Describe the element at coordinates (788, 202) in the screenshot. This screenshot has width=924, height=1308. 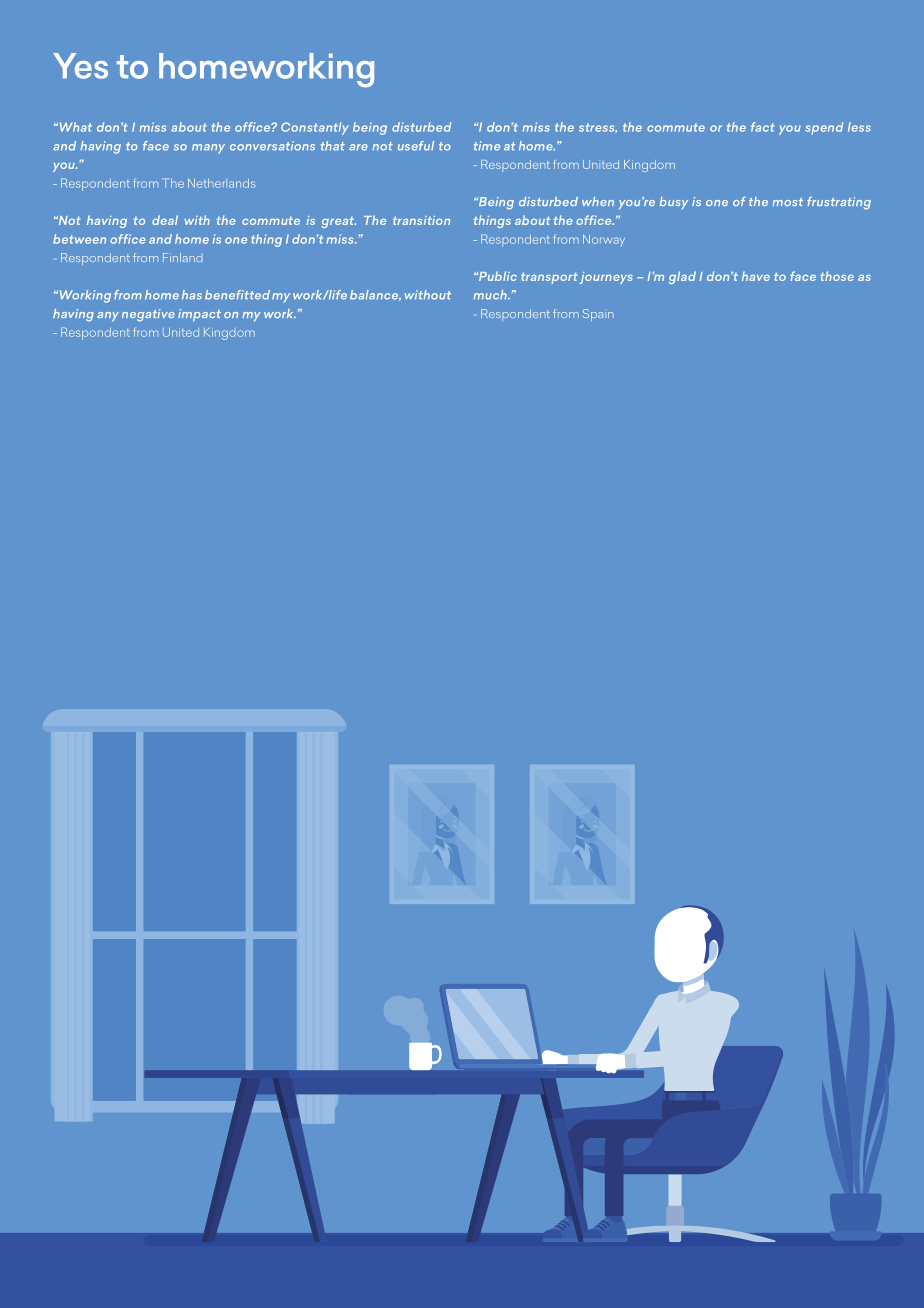
I see `most` at that location.
